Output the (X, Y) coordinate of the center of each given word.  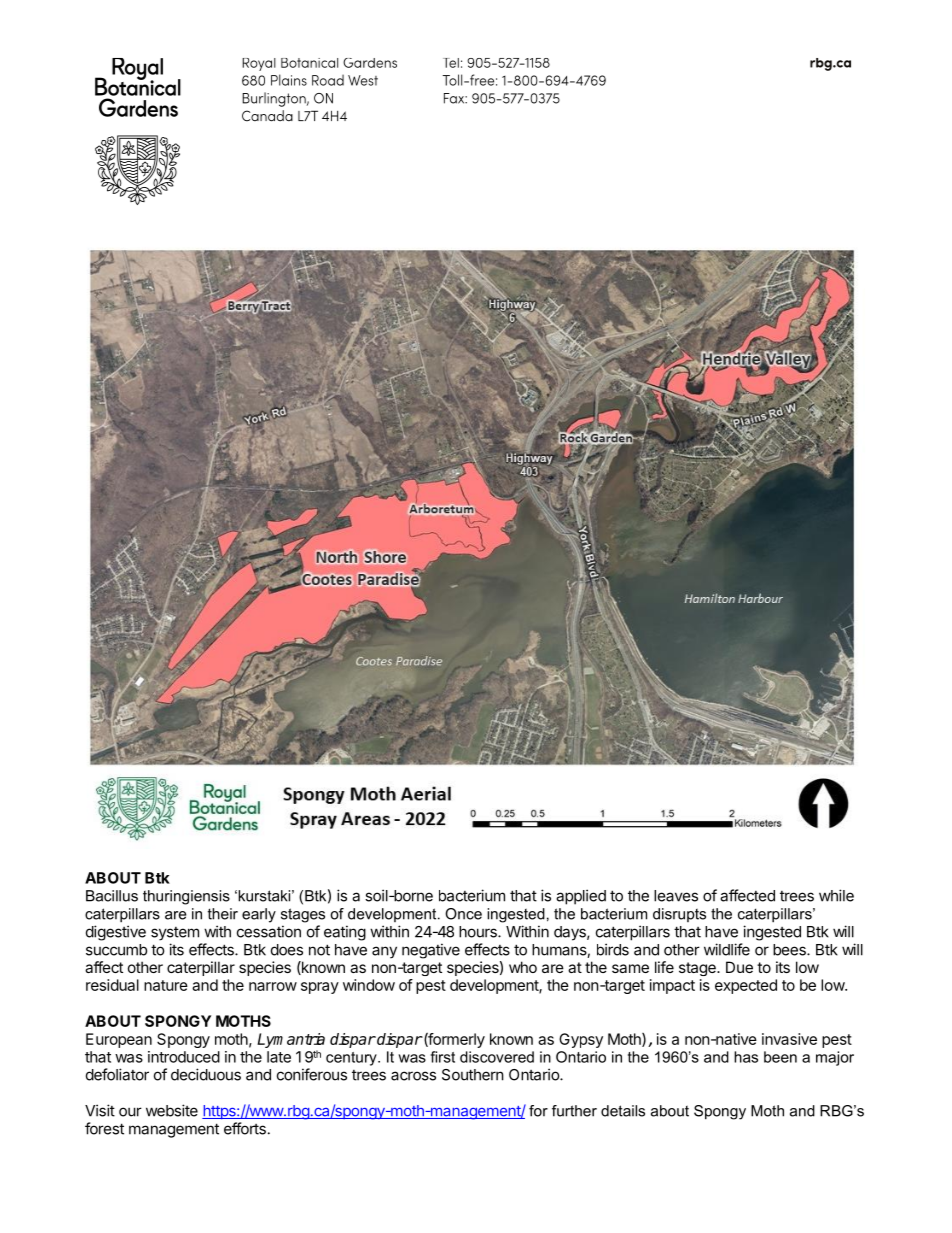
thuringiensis (186, 897)
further (574, 1111)
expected (746, 986)
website (172, 1110)
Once (463, 914)
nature (166, 985)
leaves (676, 896)
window (369, 985)
